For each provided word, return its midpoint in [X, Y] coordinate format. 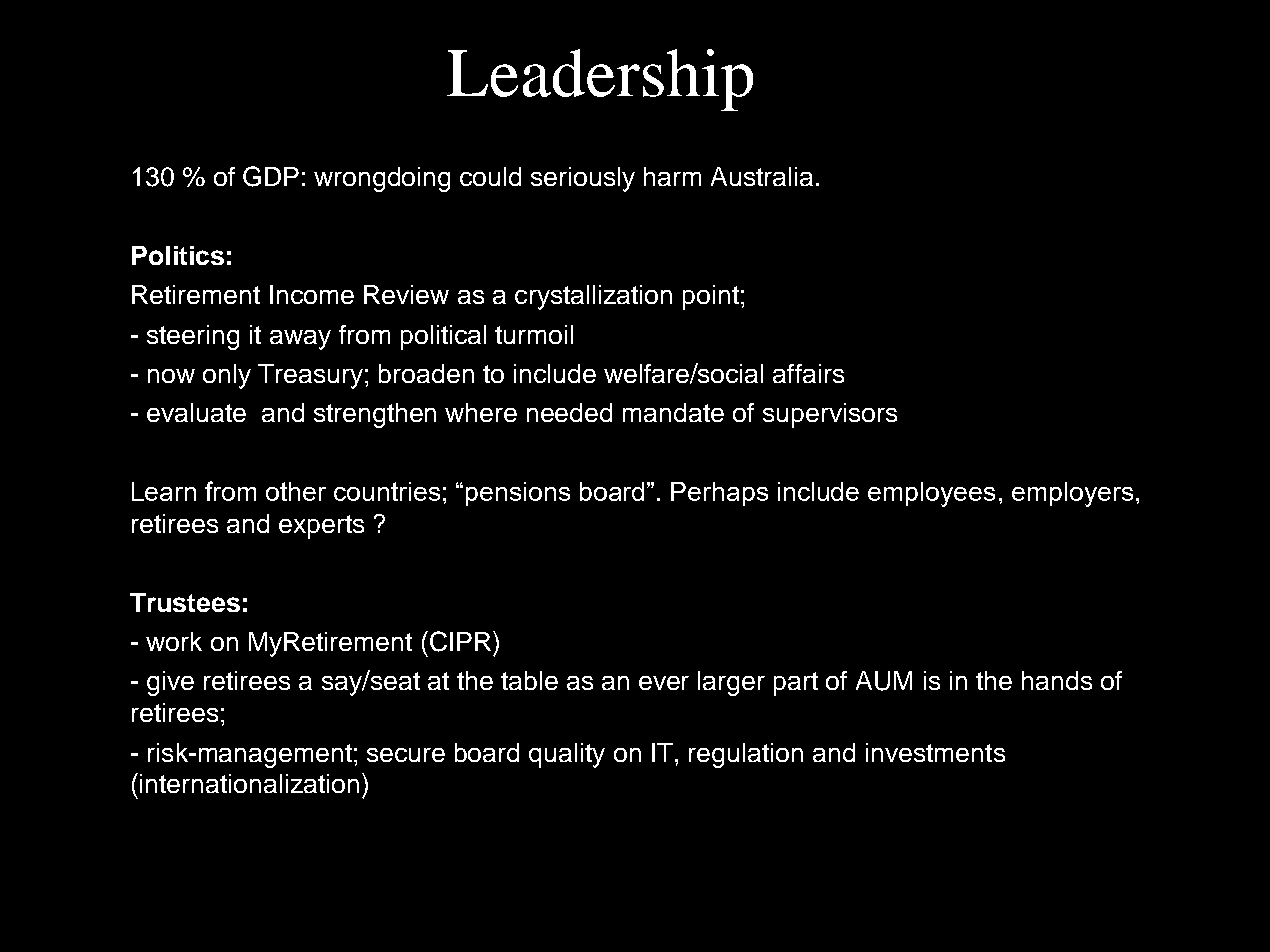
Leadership [600, 80]
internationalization [249, 783]
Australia [762, 176]
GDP [271, 176]
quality [567, 755]
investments [935, 752]
